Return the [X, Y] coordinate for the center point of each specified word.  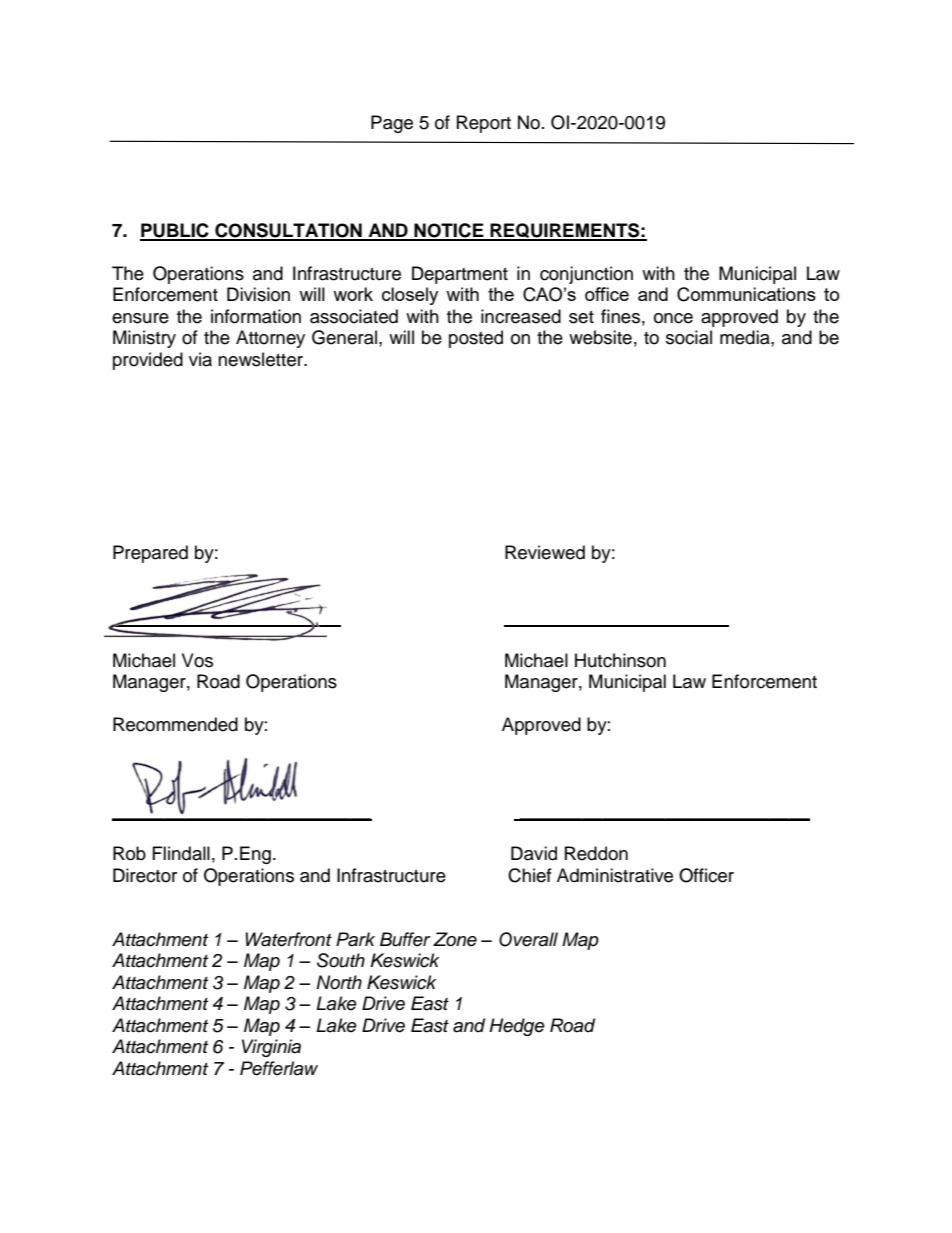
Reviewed [545, 552]
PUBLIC [175, 231]
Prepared [150, 554]
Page [392, 124]
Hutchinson [620, 660]
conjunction [586, 275]
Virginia [271, 1048]
